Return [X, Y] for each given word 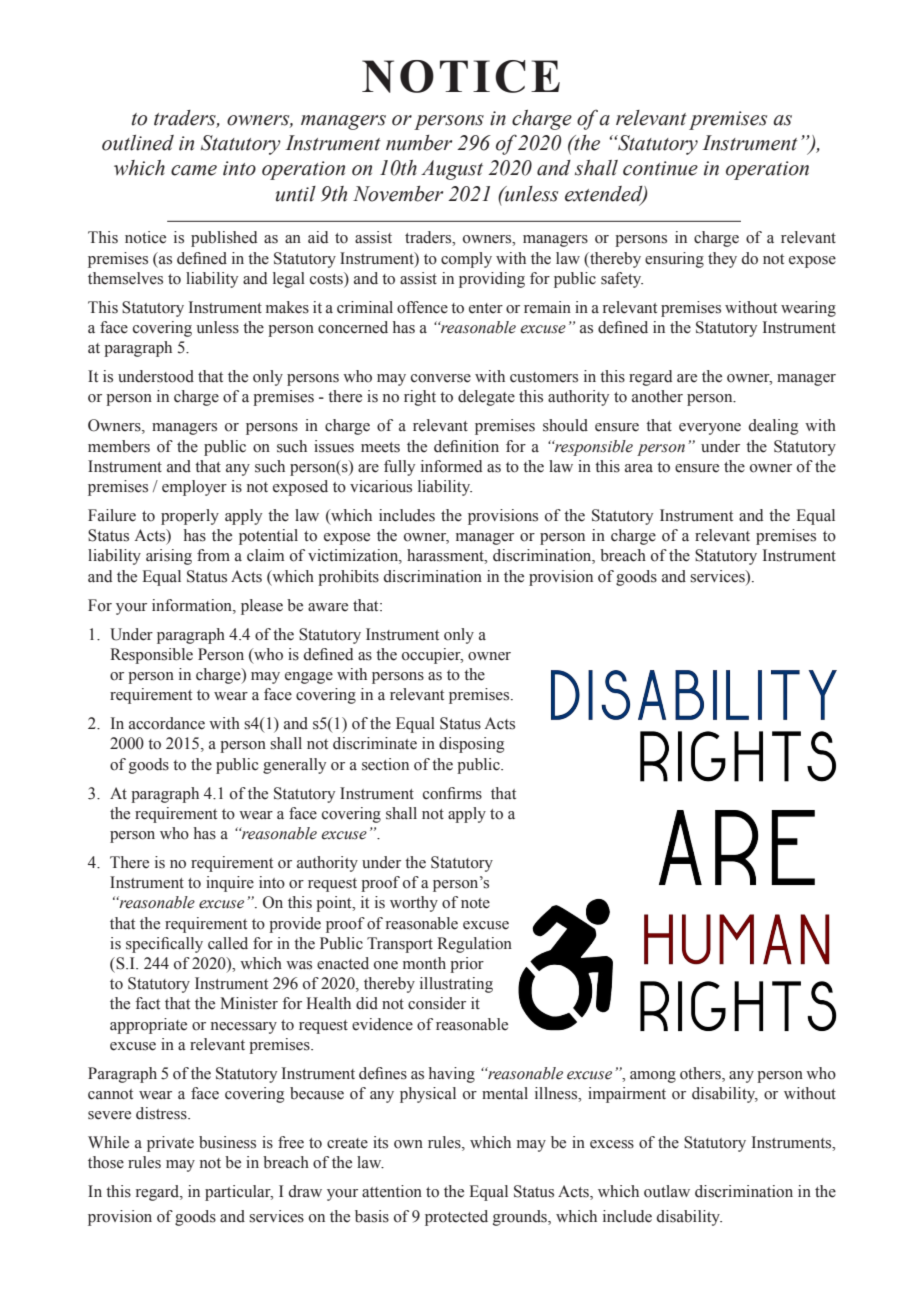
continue [660, 168]
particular [239, 1193]
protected [456, 1218]
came [194, 170]
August [452, 170]
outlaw [667, 1191]
